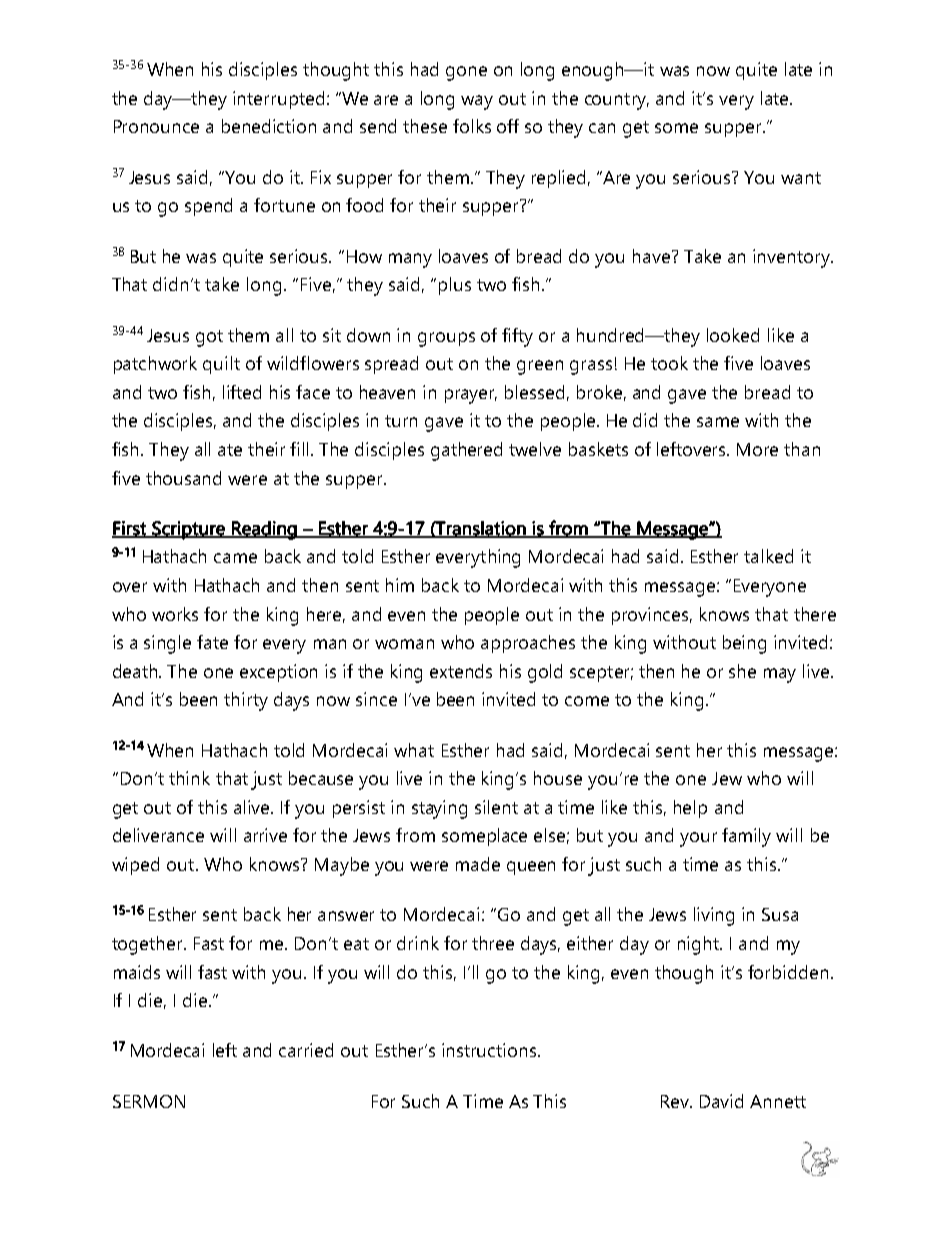  Describe the element at coordinates (490, 1050) in the screenshot. I see `instructions` at that location.
